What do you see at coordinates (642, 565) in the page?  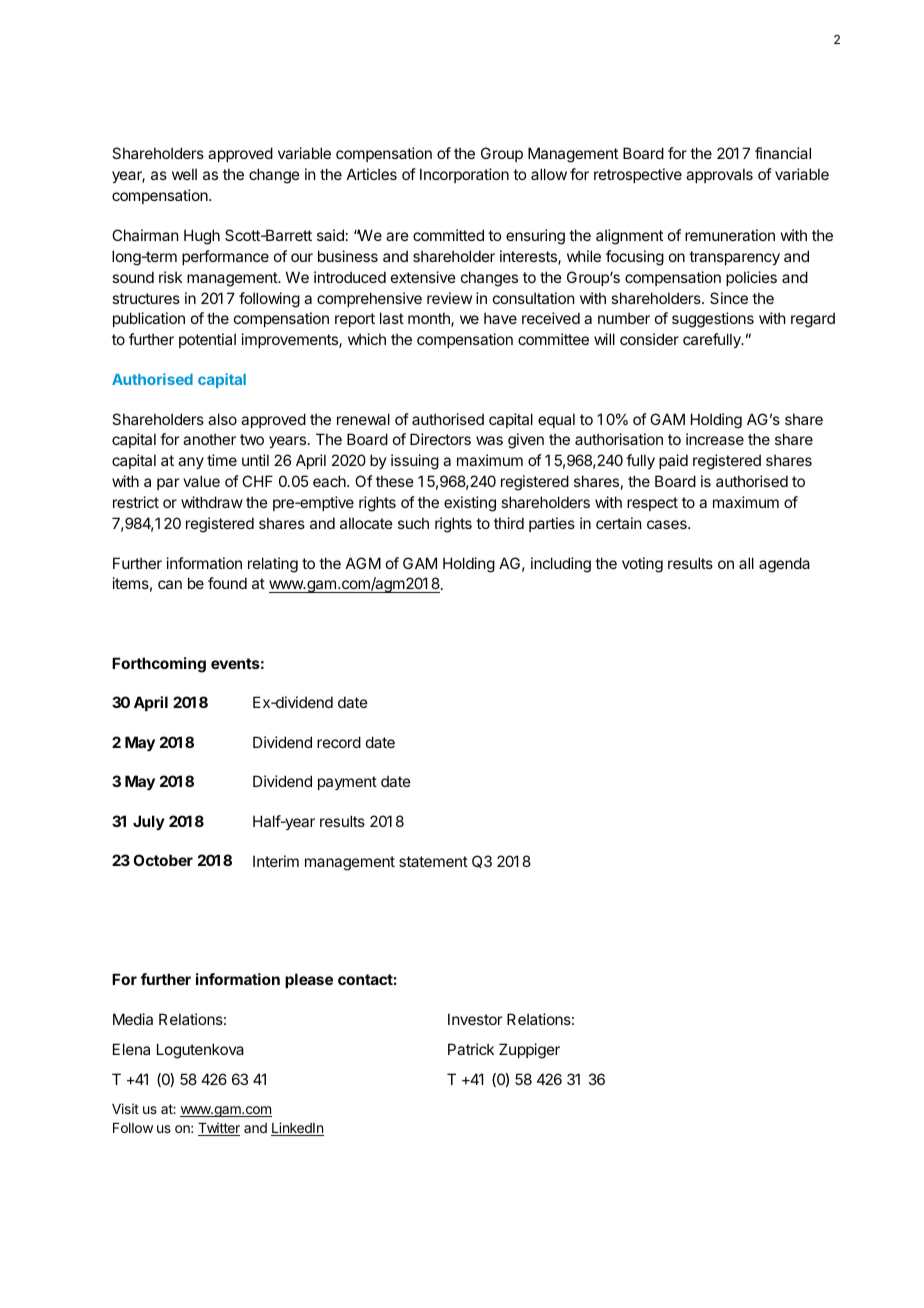 I see `voting` at bounding box center [642, 565].
